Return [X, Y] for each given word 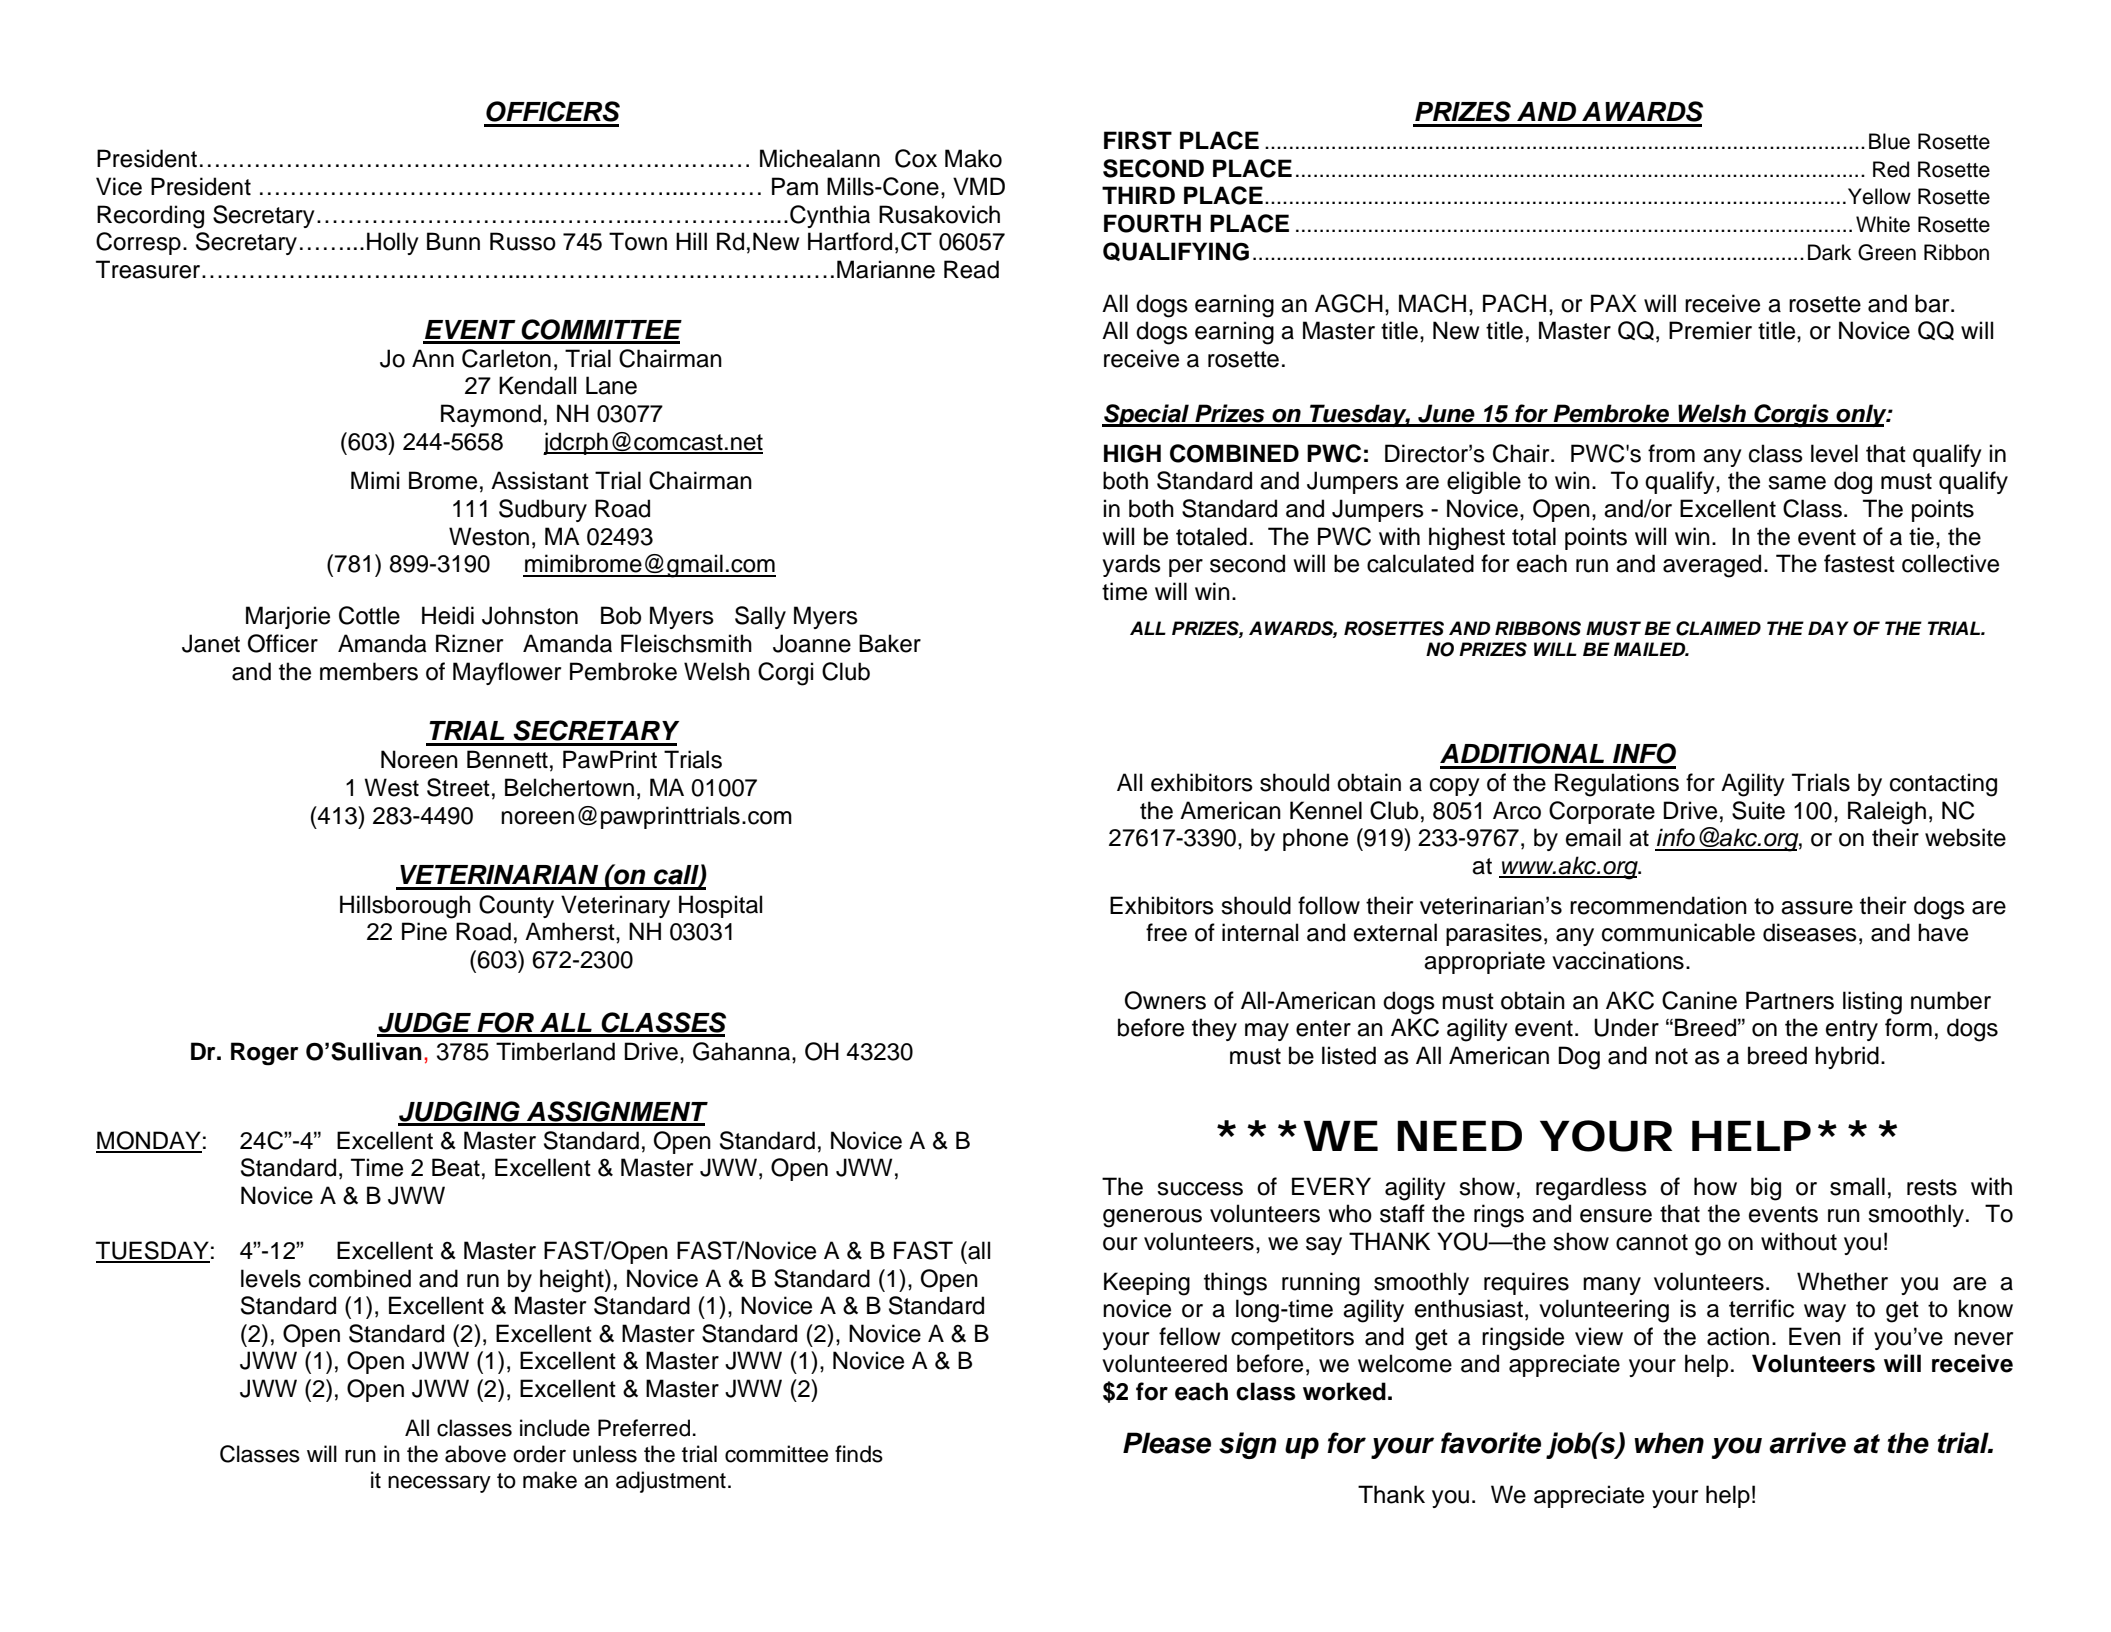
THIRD [1138, 195]
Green [1887, 252]
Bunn [453, 241]
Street [458, 787]
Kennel [1326, 810]
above [475, 1454]
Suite [1758, 810]
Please [1167, 1443]
